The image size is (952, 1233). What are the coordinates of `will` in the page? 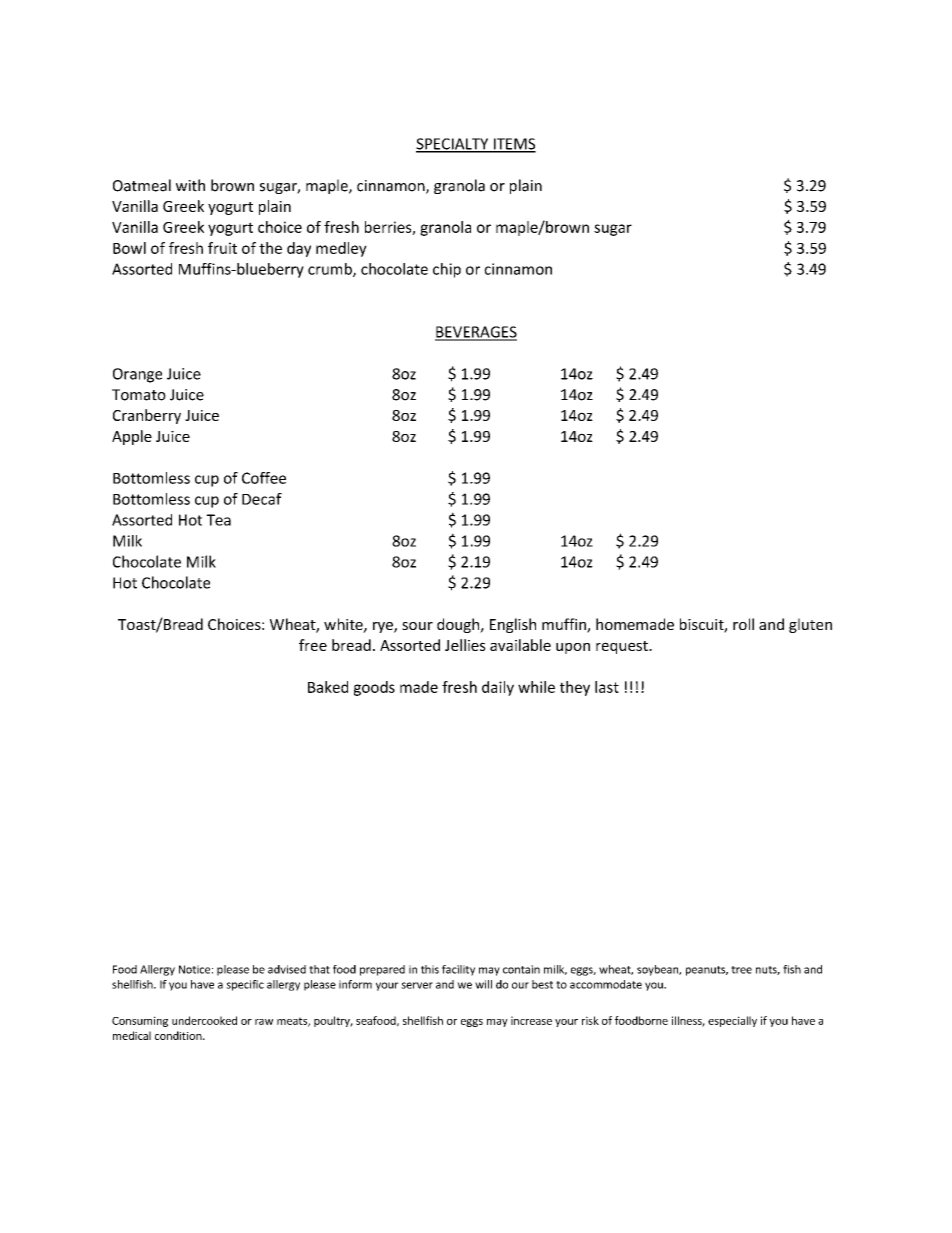 It's located at (483, 984).
